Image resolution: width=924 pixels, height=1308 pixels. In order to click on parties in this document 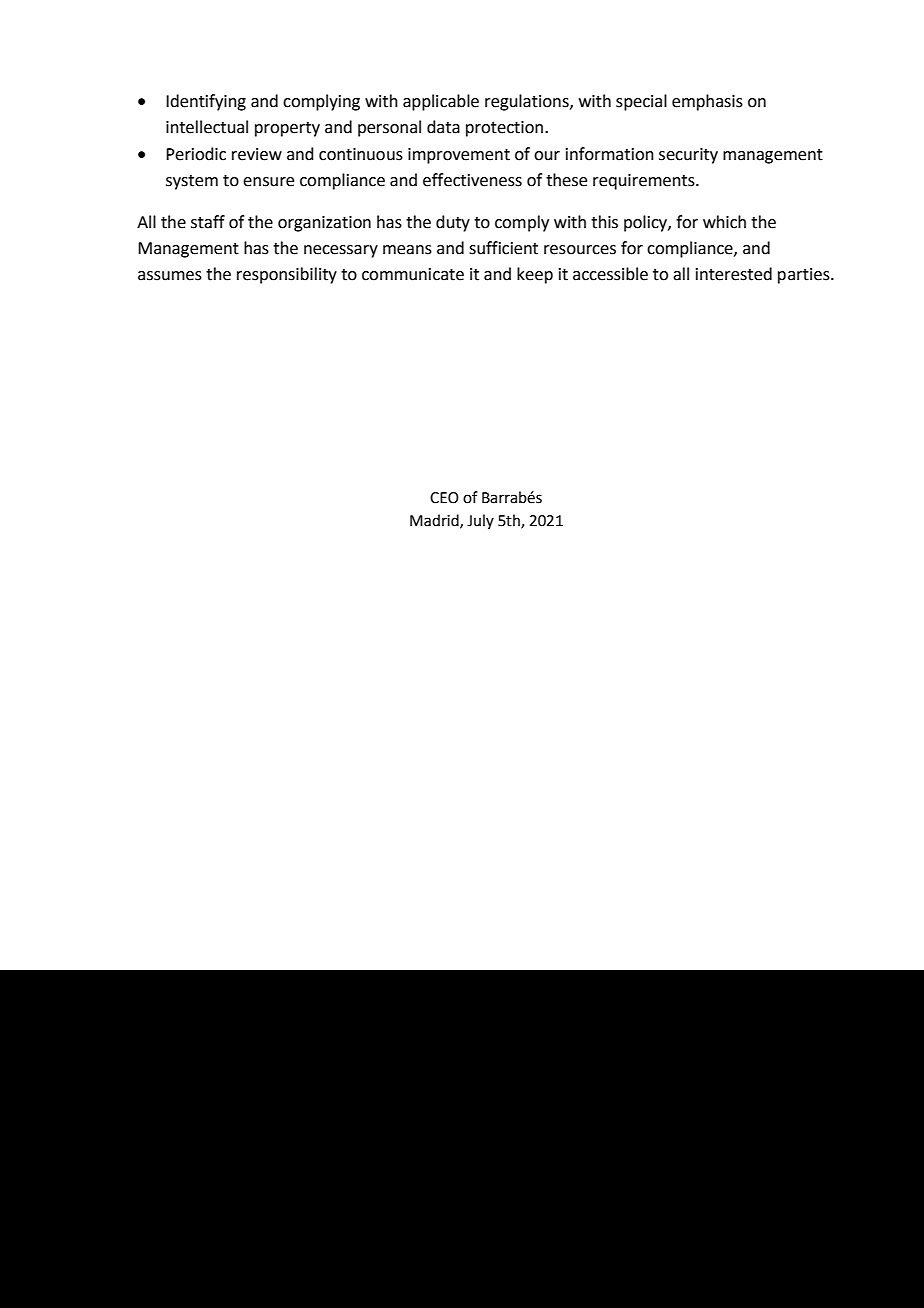, I will do `click(805, 276)`.
